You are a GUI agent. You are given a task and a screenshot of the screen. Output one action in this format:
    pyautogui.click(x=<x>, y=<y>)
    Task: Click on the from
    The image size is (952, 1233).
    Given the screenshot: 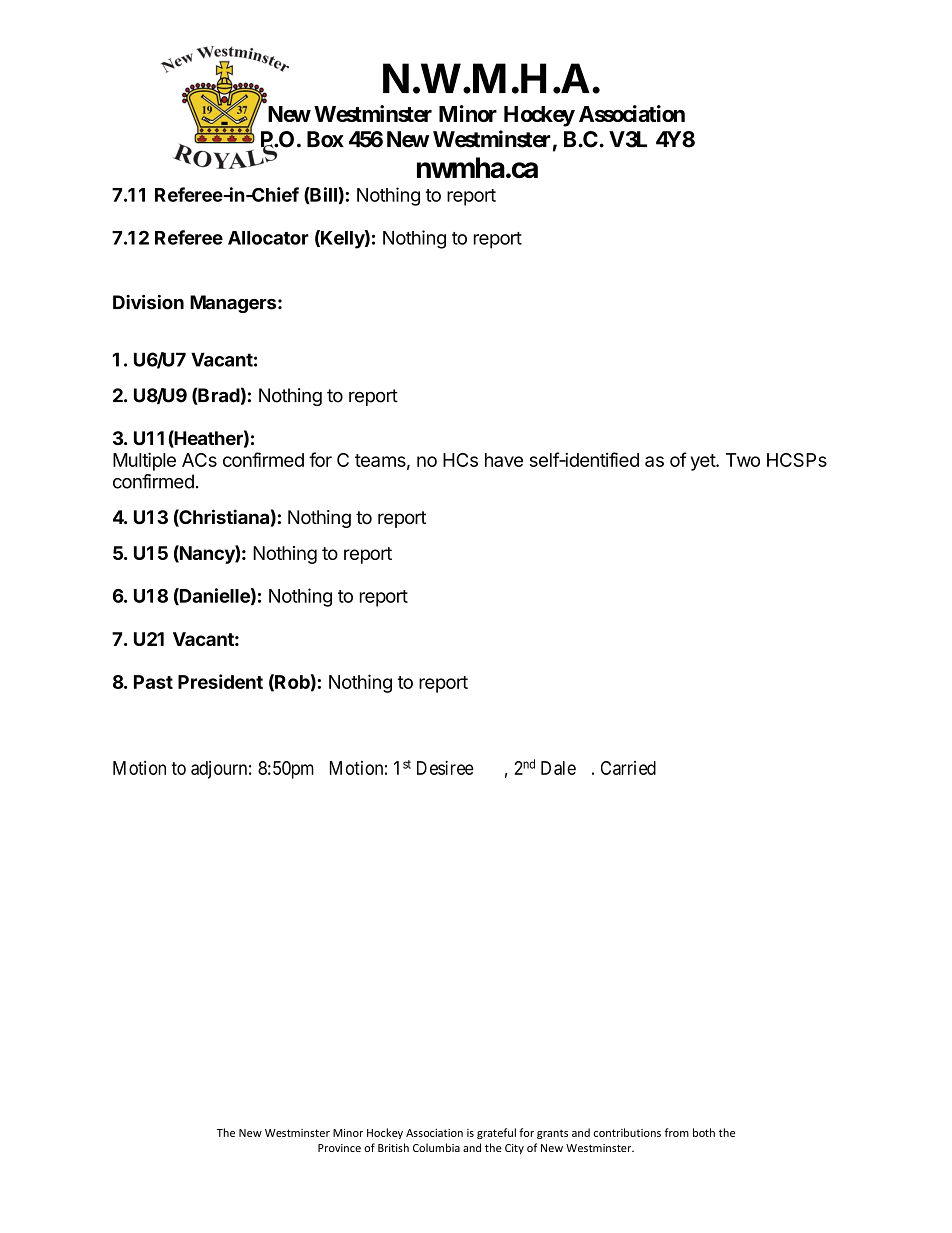 What is the action you would take?
    pyautogui.click(x=676, y=1132)
